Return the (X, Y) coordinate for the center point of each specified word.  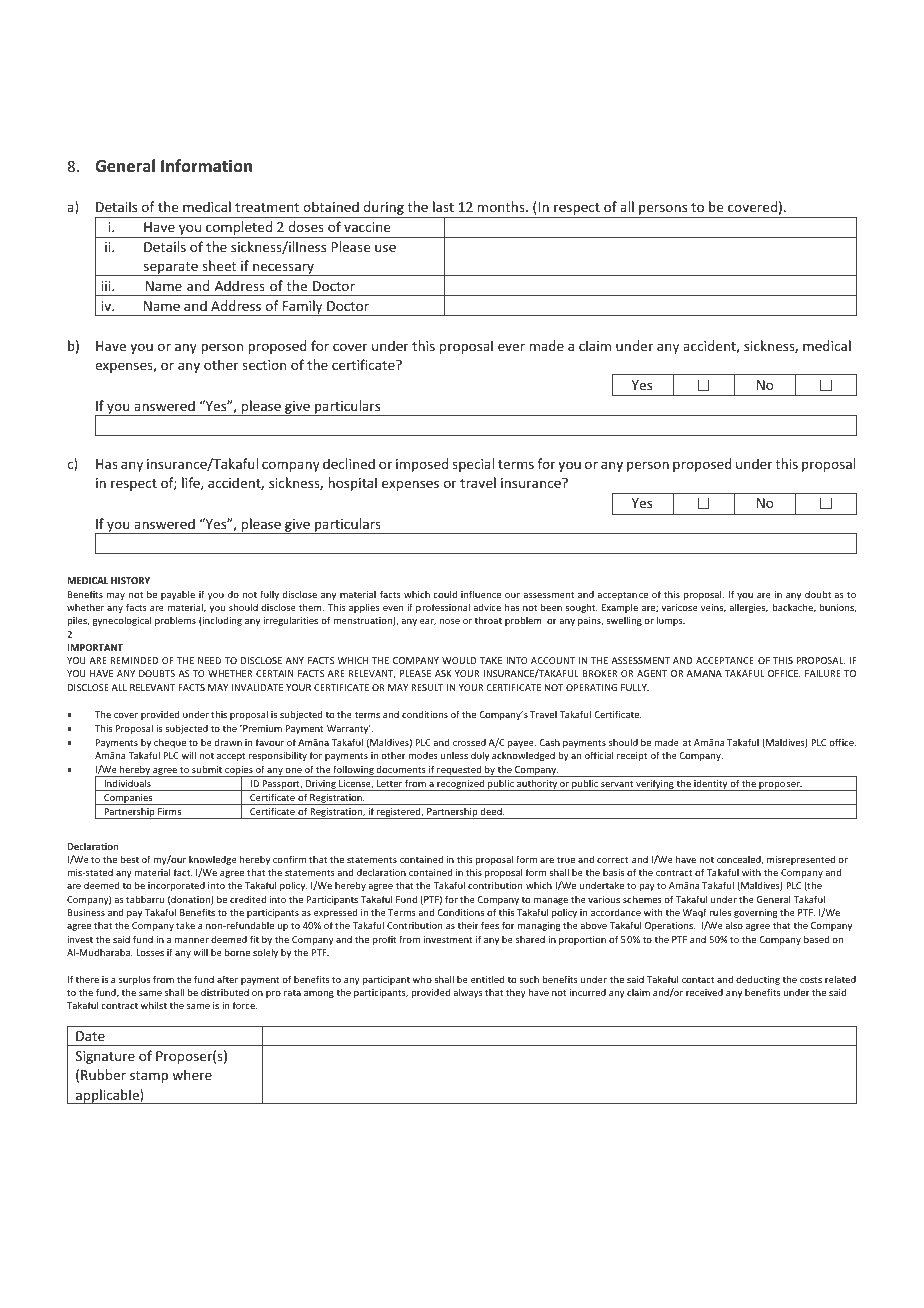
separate (171, 269)
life (192, 483)
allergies (748, 608)
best (130, 859)
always (468, 993)
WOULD (459, 660)
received (704, 992)
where (192, 1074)
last (443, 206)
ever (511, 347)
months (502, 206)
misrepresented (801, 860)
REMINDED (134, 660)
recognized (461, 785)
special (473, 465)
